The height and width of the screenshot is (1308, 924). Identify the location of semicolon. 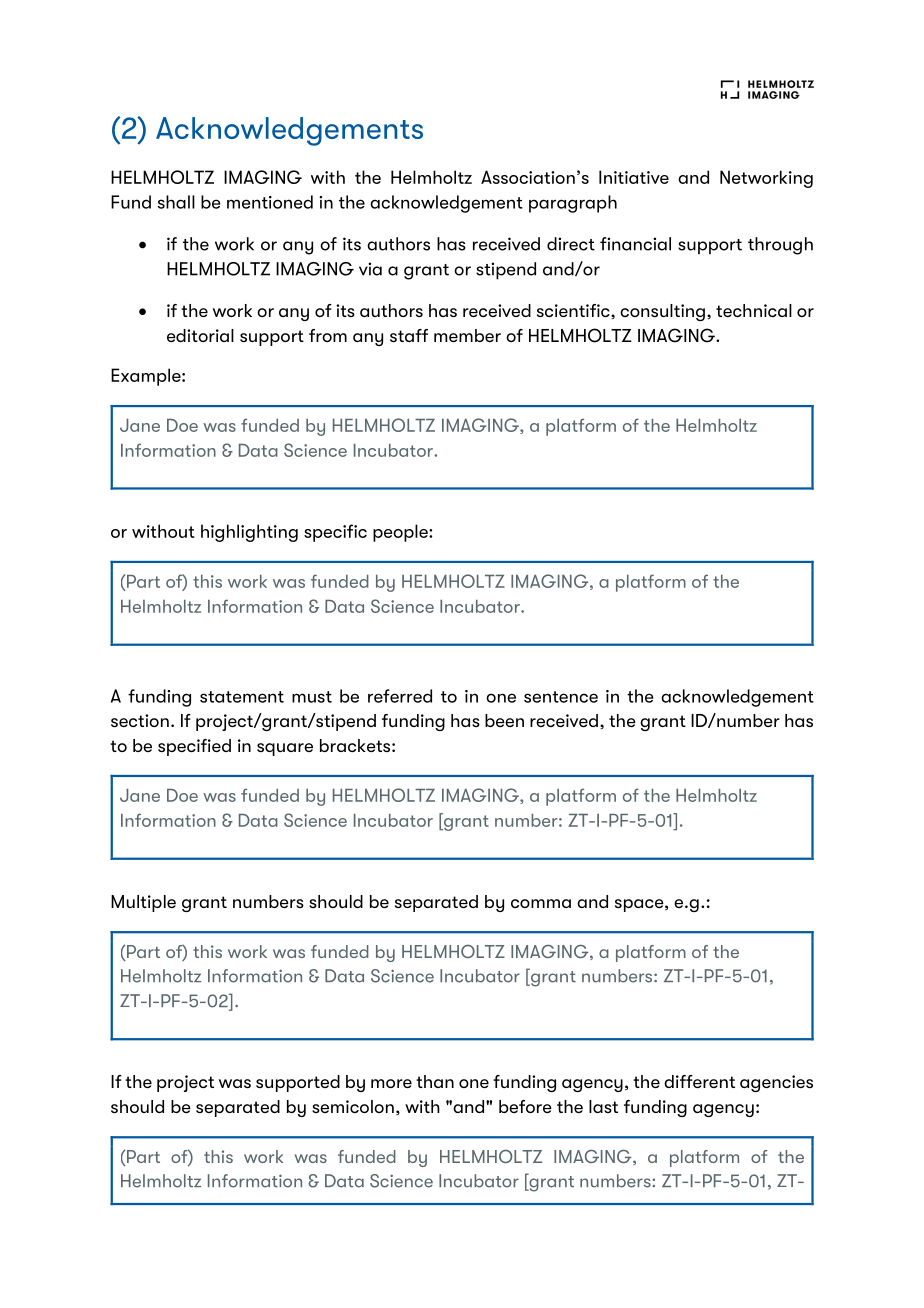
(353, 1106).
